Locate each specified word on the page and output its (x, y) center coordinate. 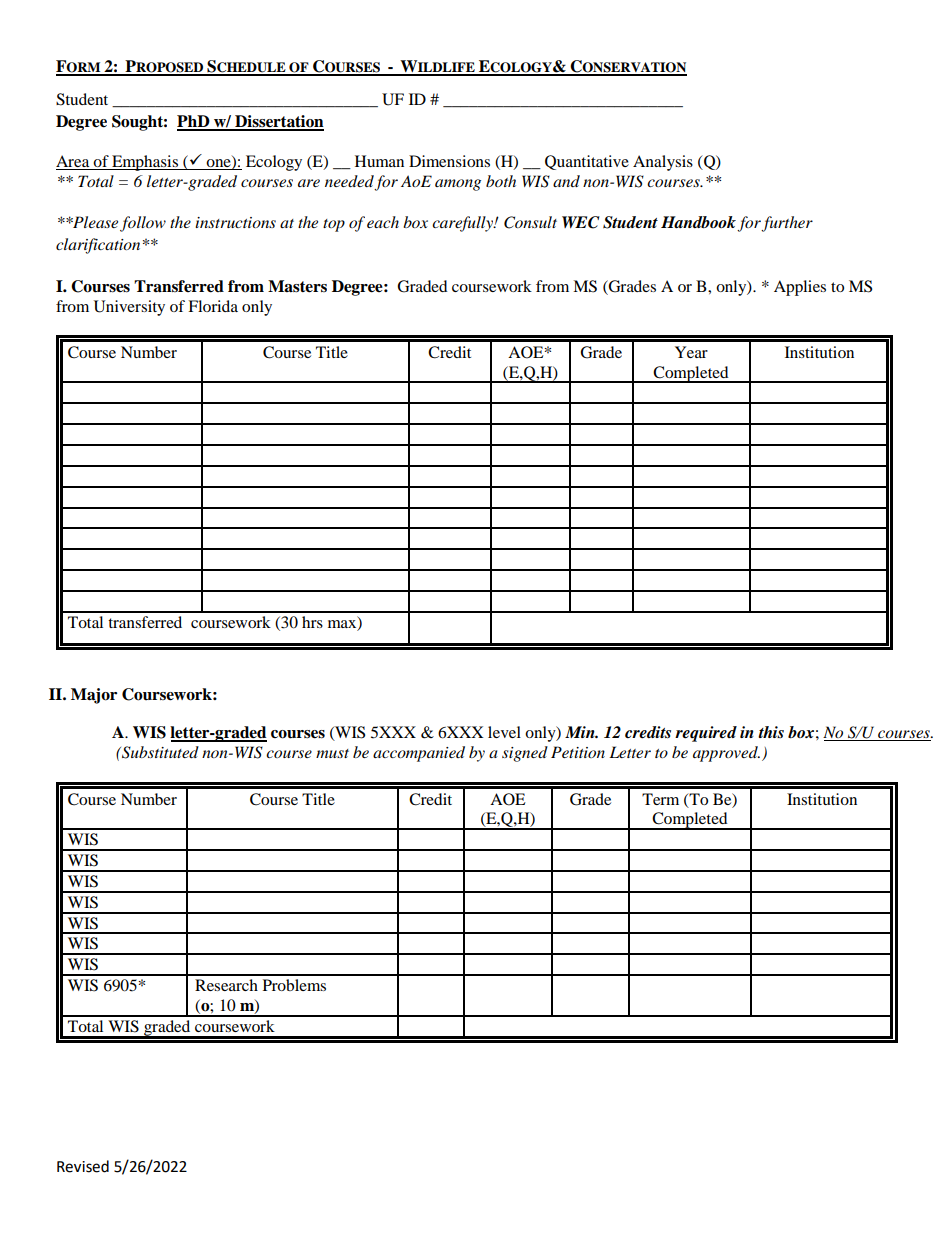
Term (660, 799)
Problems (294, 985)
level (504, 732)
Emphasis (145, 163)
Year (691, 352)
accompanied (419, 754)
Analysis (663, 163)
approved (726, 754)
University (129, 308)
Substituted (159, 752)
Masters (297, 286)
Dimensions (449, 161)
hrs (312, 622)
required (706, 734)
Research (226, 985)
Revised (83, 1166)
